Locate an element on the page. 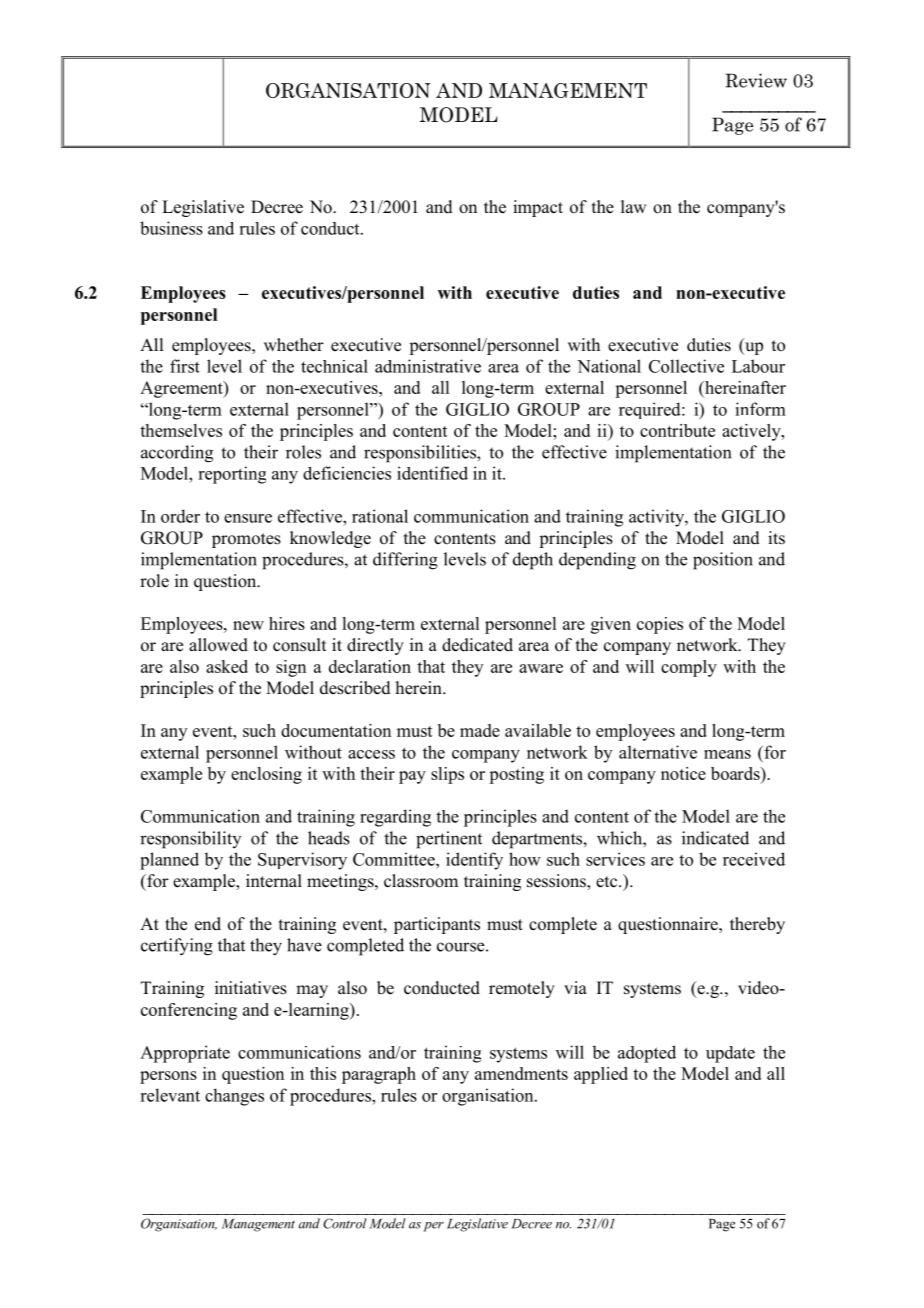 Image resolution: width=924 pixels, height=1308 pixels. contribute is located at coordinates (677, 430).
